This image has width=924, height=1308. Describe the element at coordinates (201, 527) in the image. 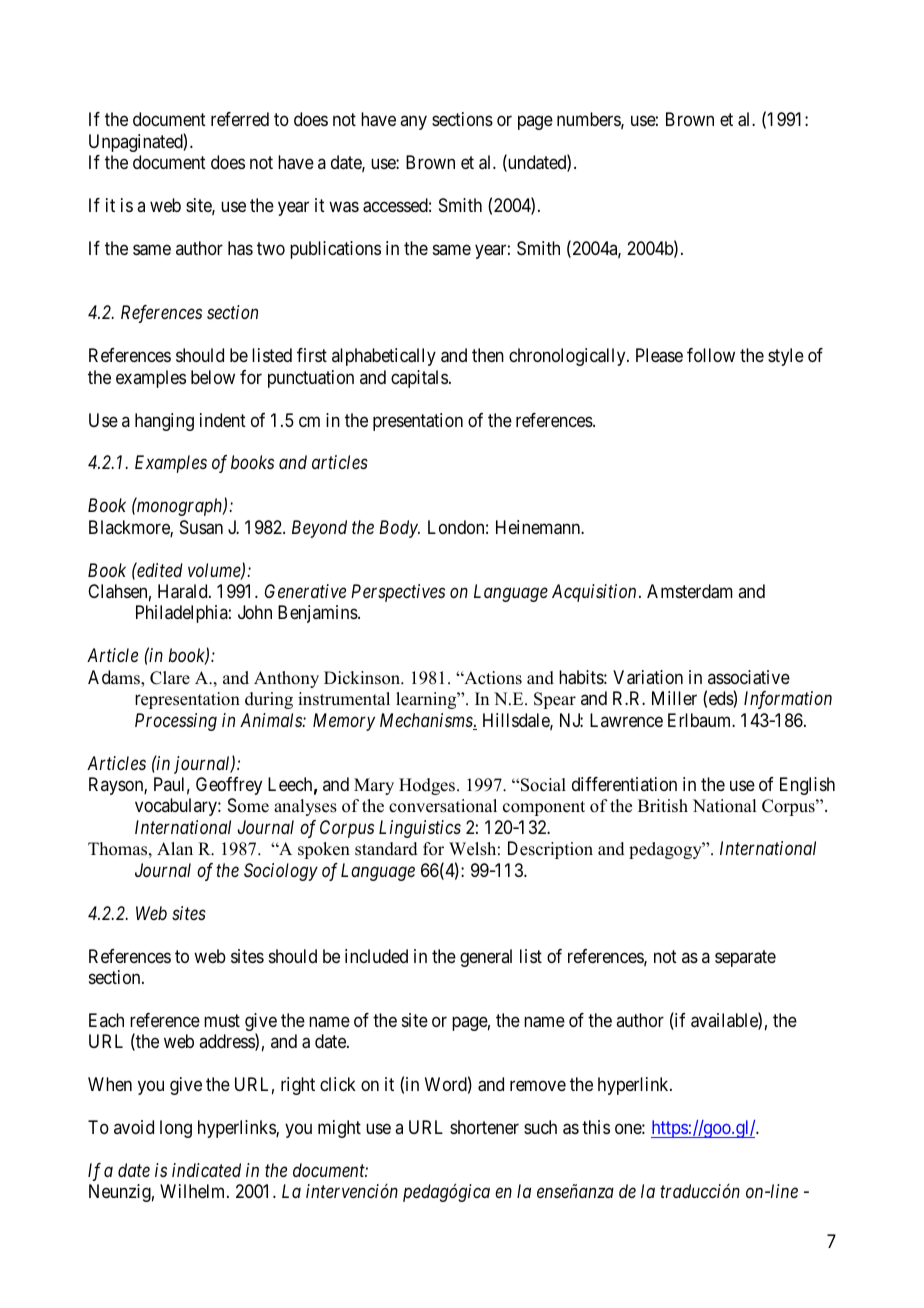

I see `Susan` at that location.
